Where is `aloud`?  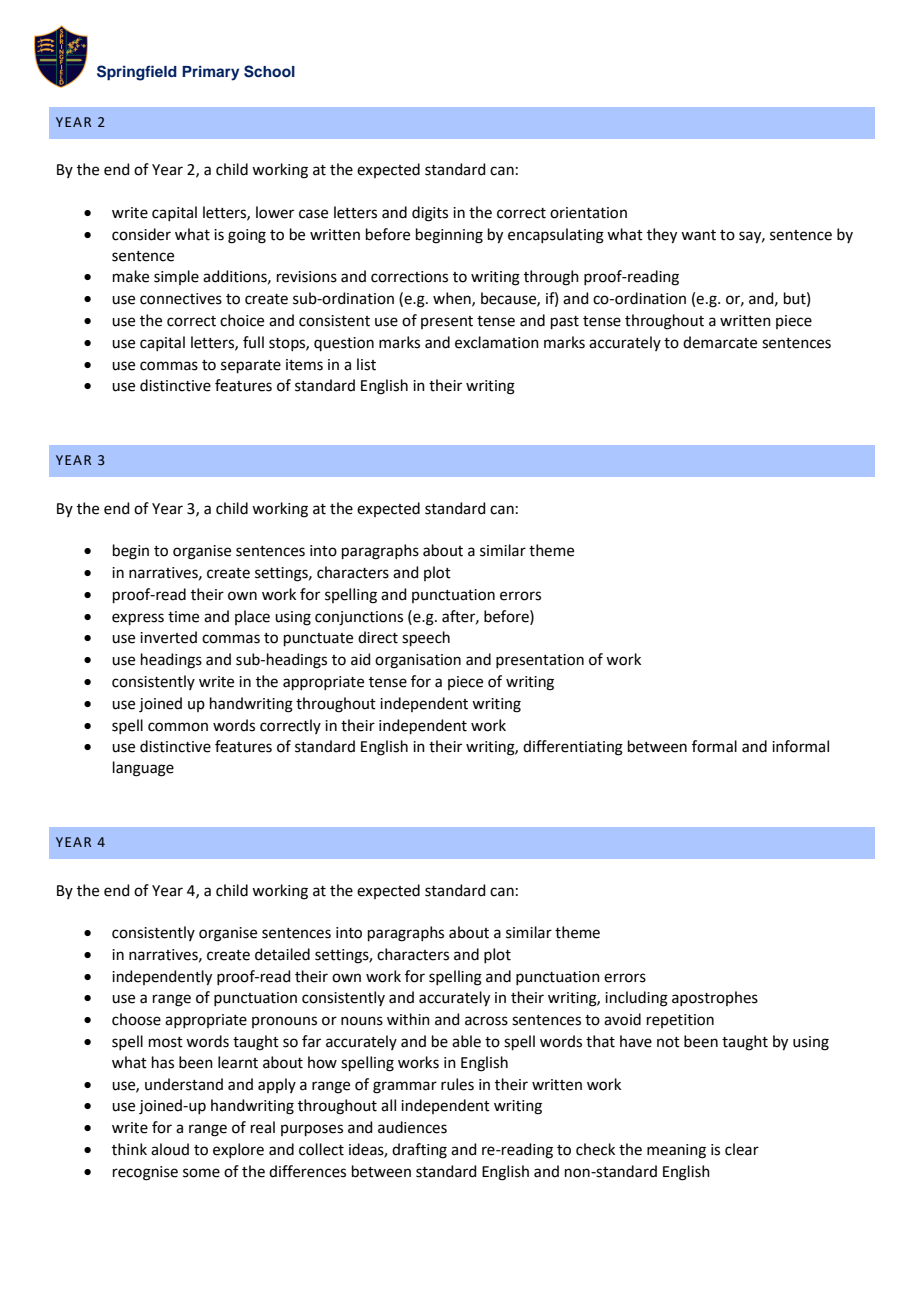 aloud is located at coordinates (170, 1149).
